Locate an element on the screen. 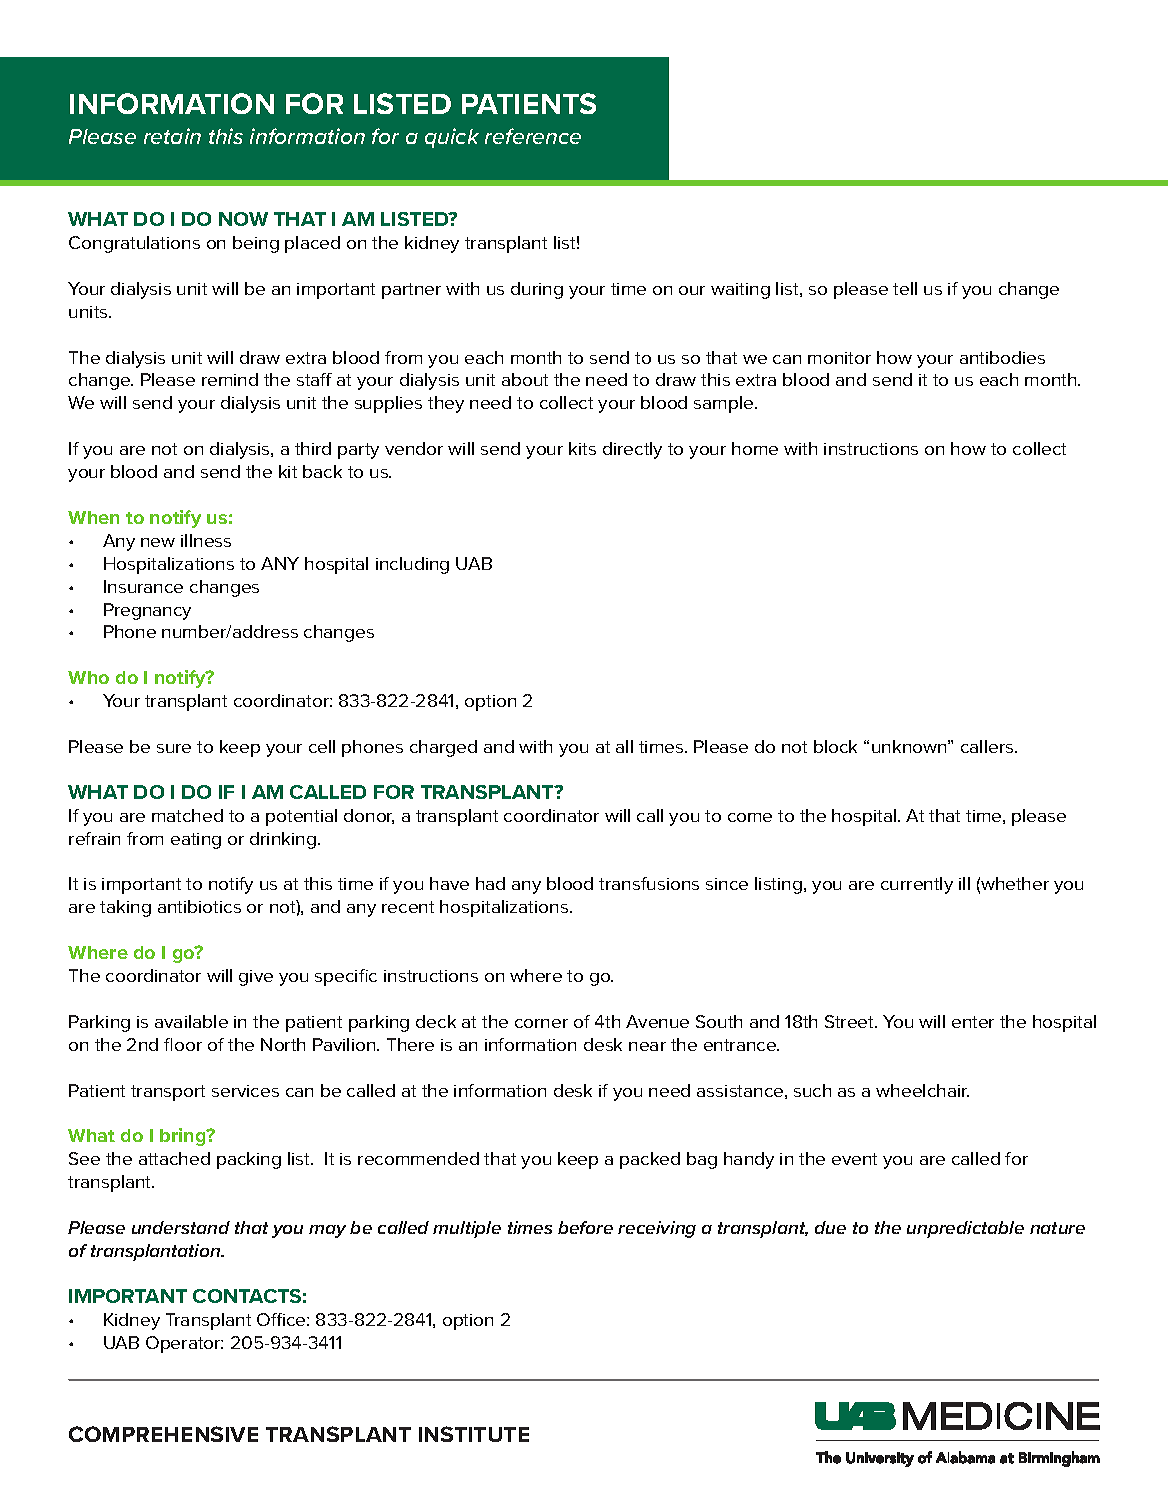  reference is located at coordinates (533, 136).
